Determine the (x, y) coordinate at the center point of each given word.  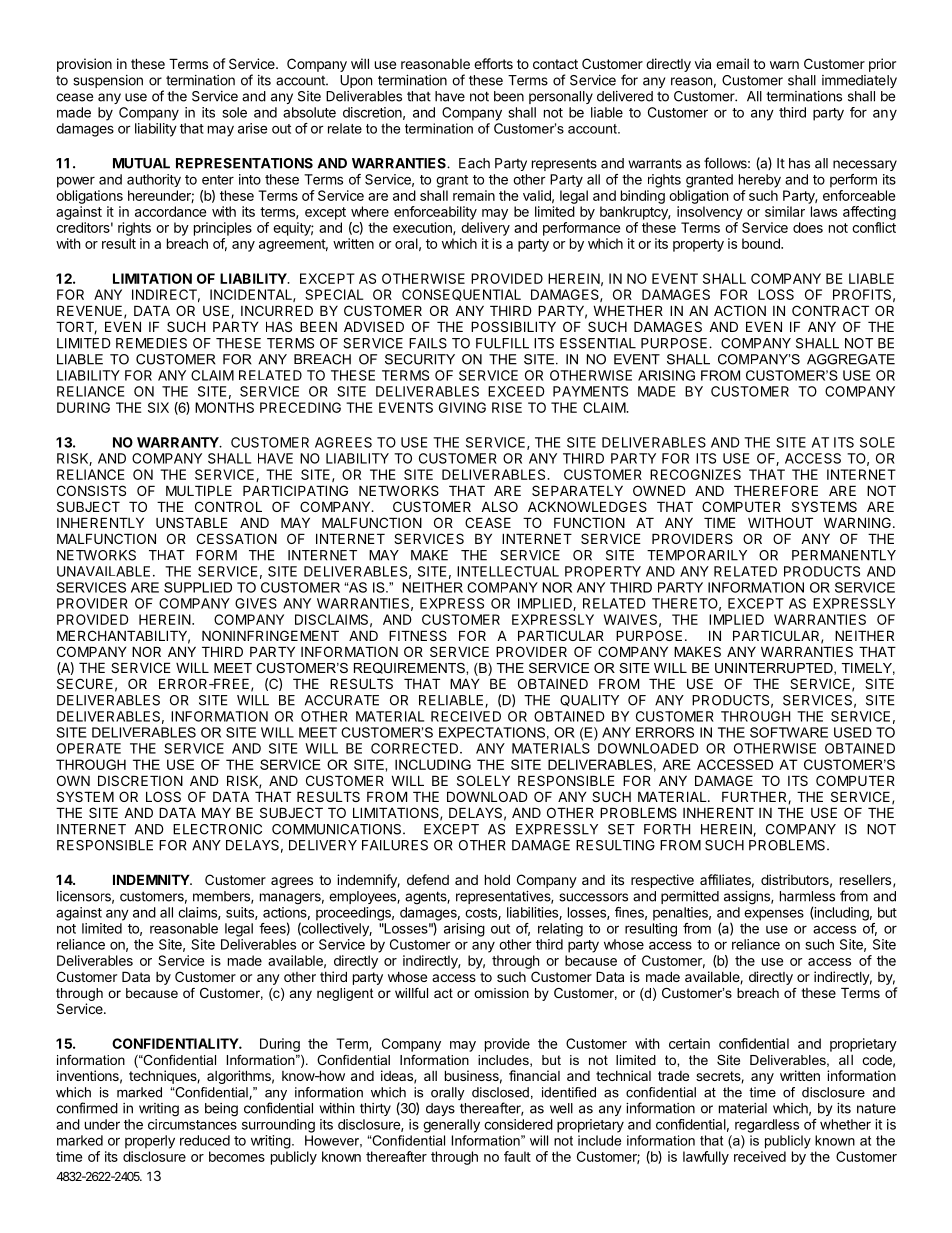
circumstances (192, 1124)
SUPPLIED (198, 587)
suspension (108, 81)
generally (451, 1126)
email (732, 63)
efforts (493, 63)
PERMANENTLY (844, 555)
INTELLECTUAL (508, 571)
